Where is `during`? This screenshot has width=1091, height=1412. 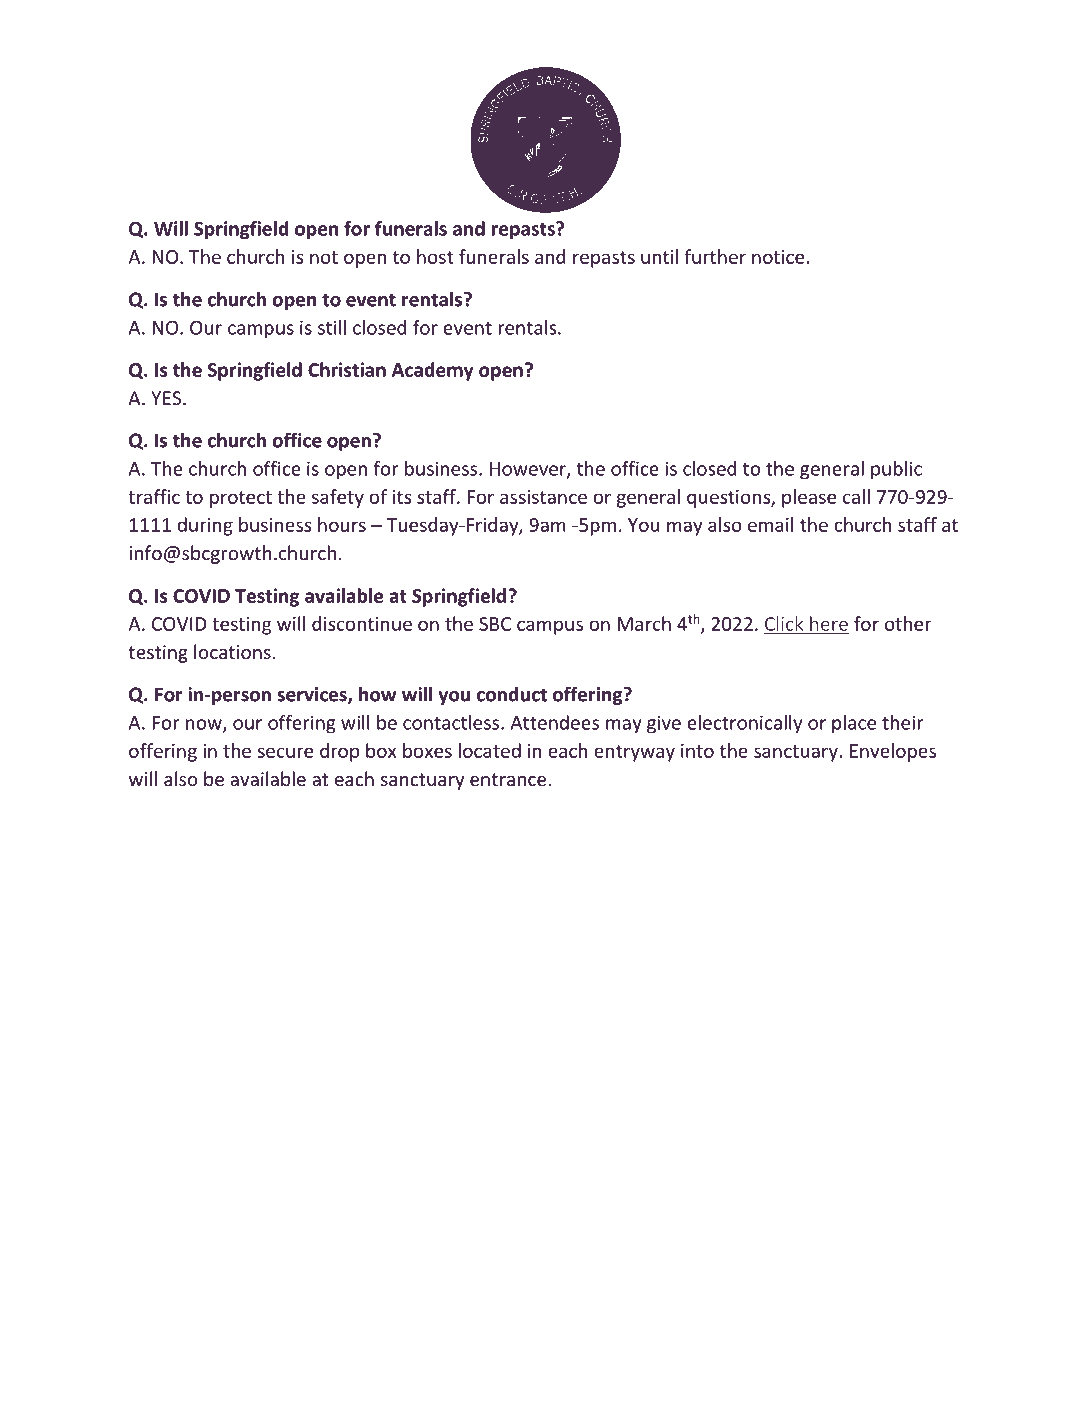 during is located at coordinates (205, 526).
